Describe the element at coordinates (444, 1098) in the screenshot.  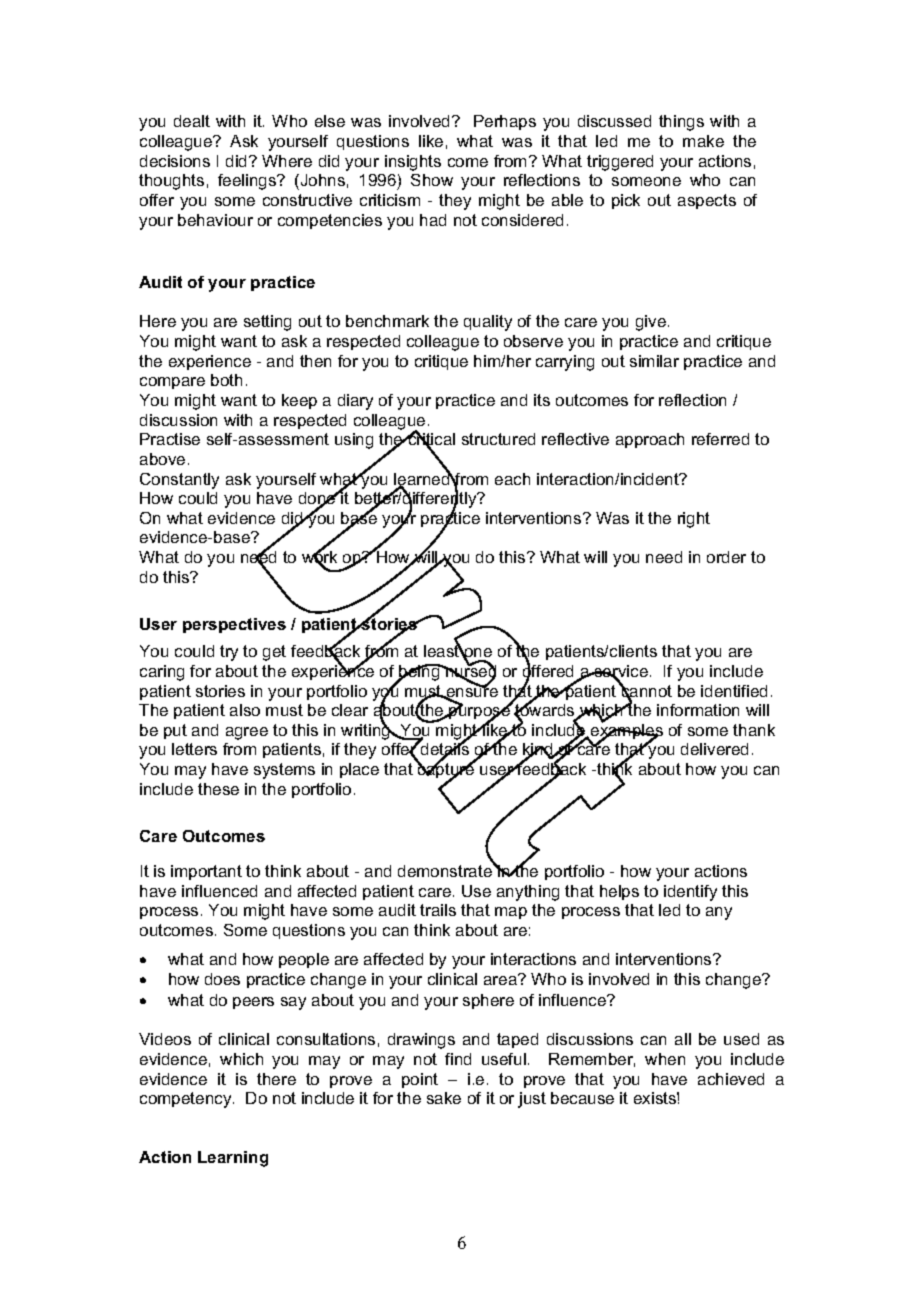
I see `sake` at that location.
